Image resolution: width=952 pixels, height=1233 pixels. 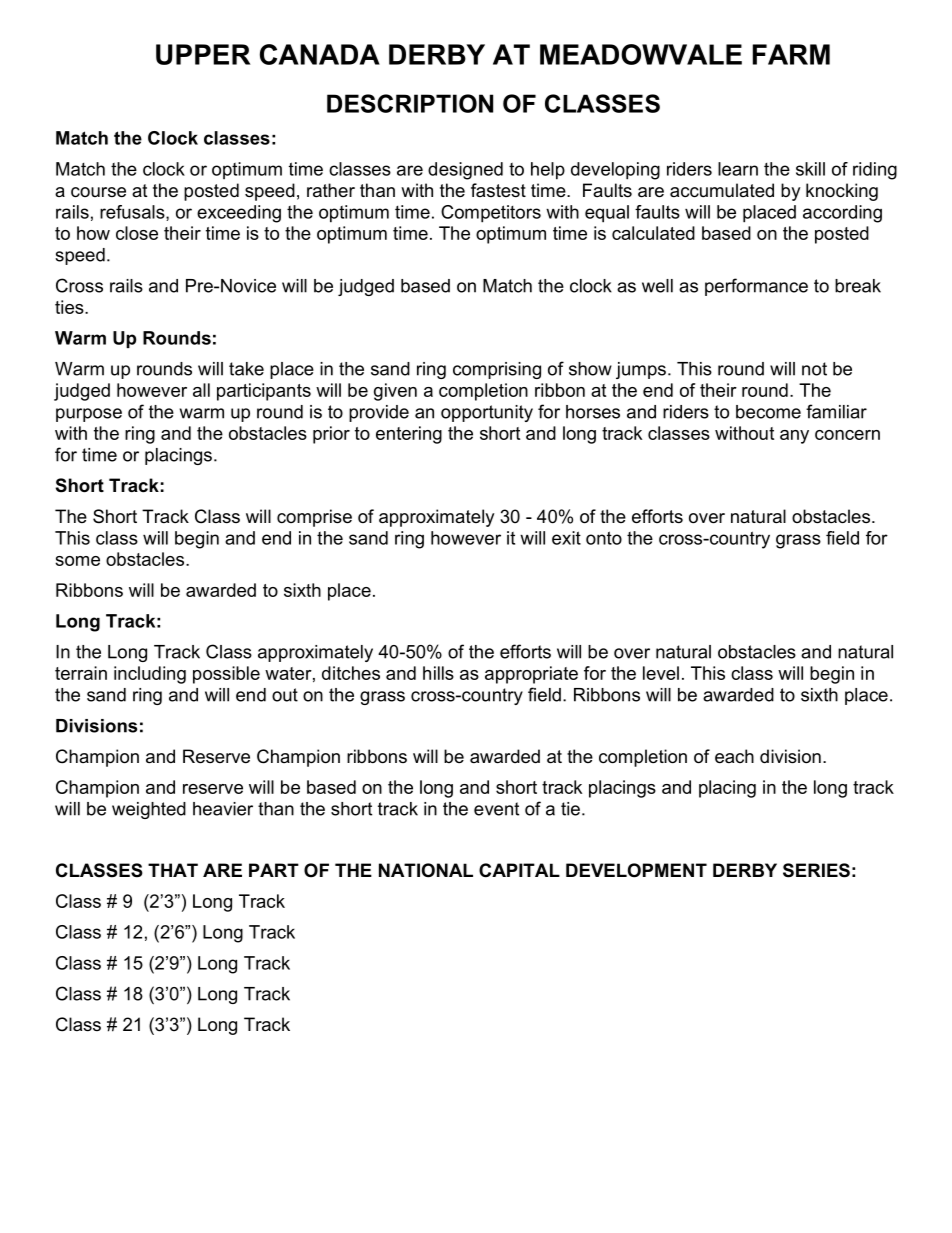 What do you see at coordinates (426, 870) in the screenshot?
I see `NATIONAL` at bounding box center [426, 870].
